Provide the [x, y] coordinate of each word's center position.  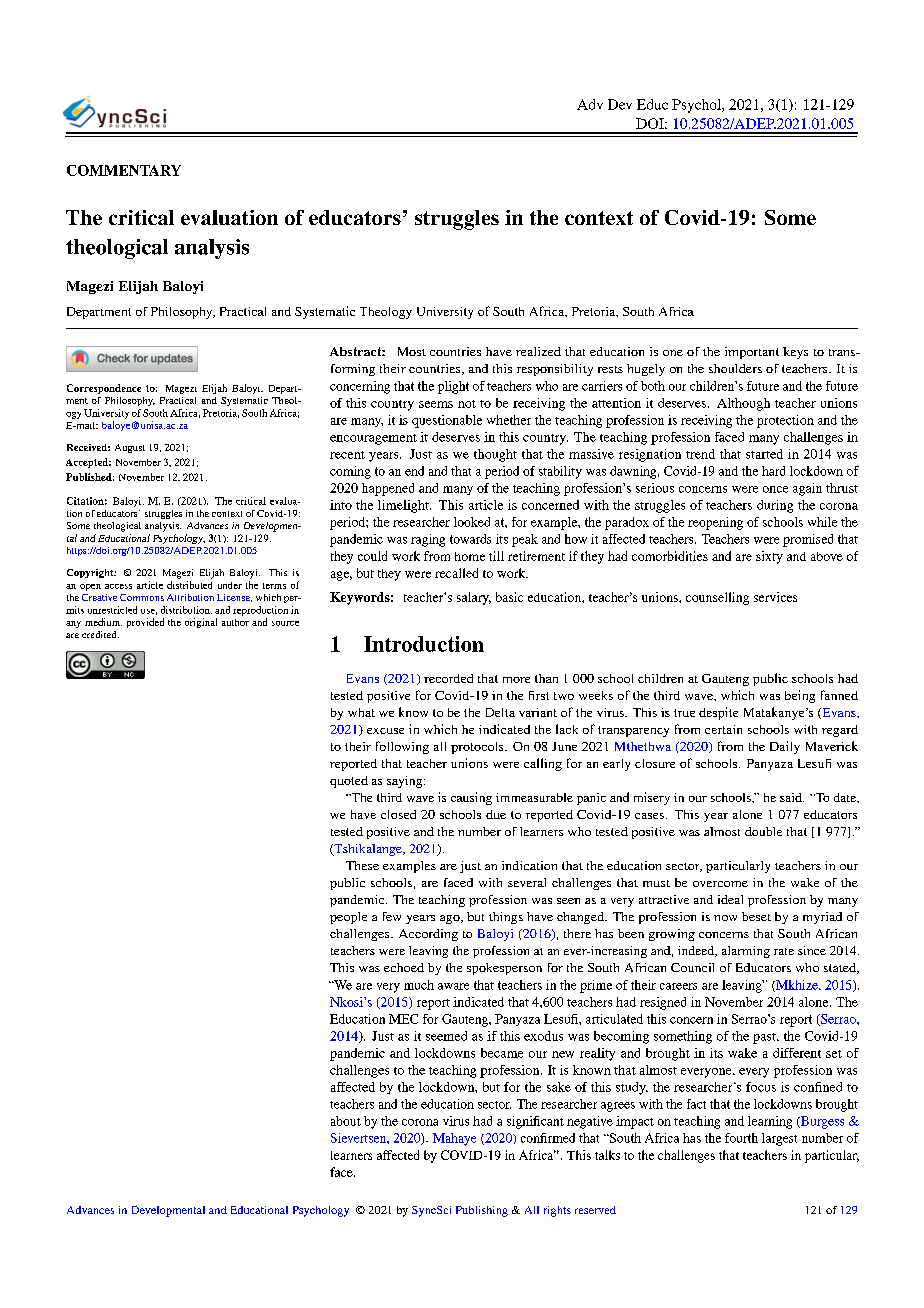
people [348, 918]
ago [451, 919]
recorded [448, 678]
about [346, 1121]
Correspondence [104, 389]
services [775, 597]
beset [756, 916]
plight [453, 387]
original [201, 623]
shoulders [735, 368]
